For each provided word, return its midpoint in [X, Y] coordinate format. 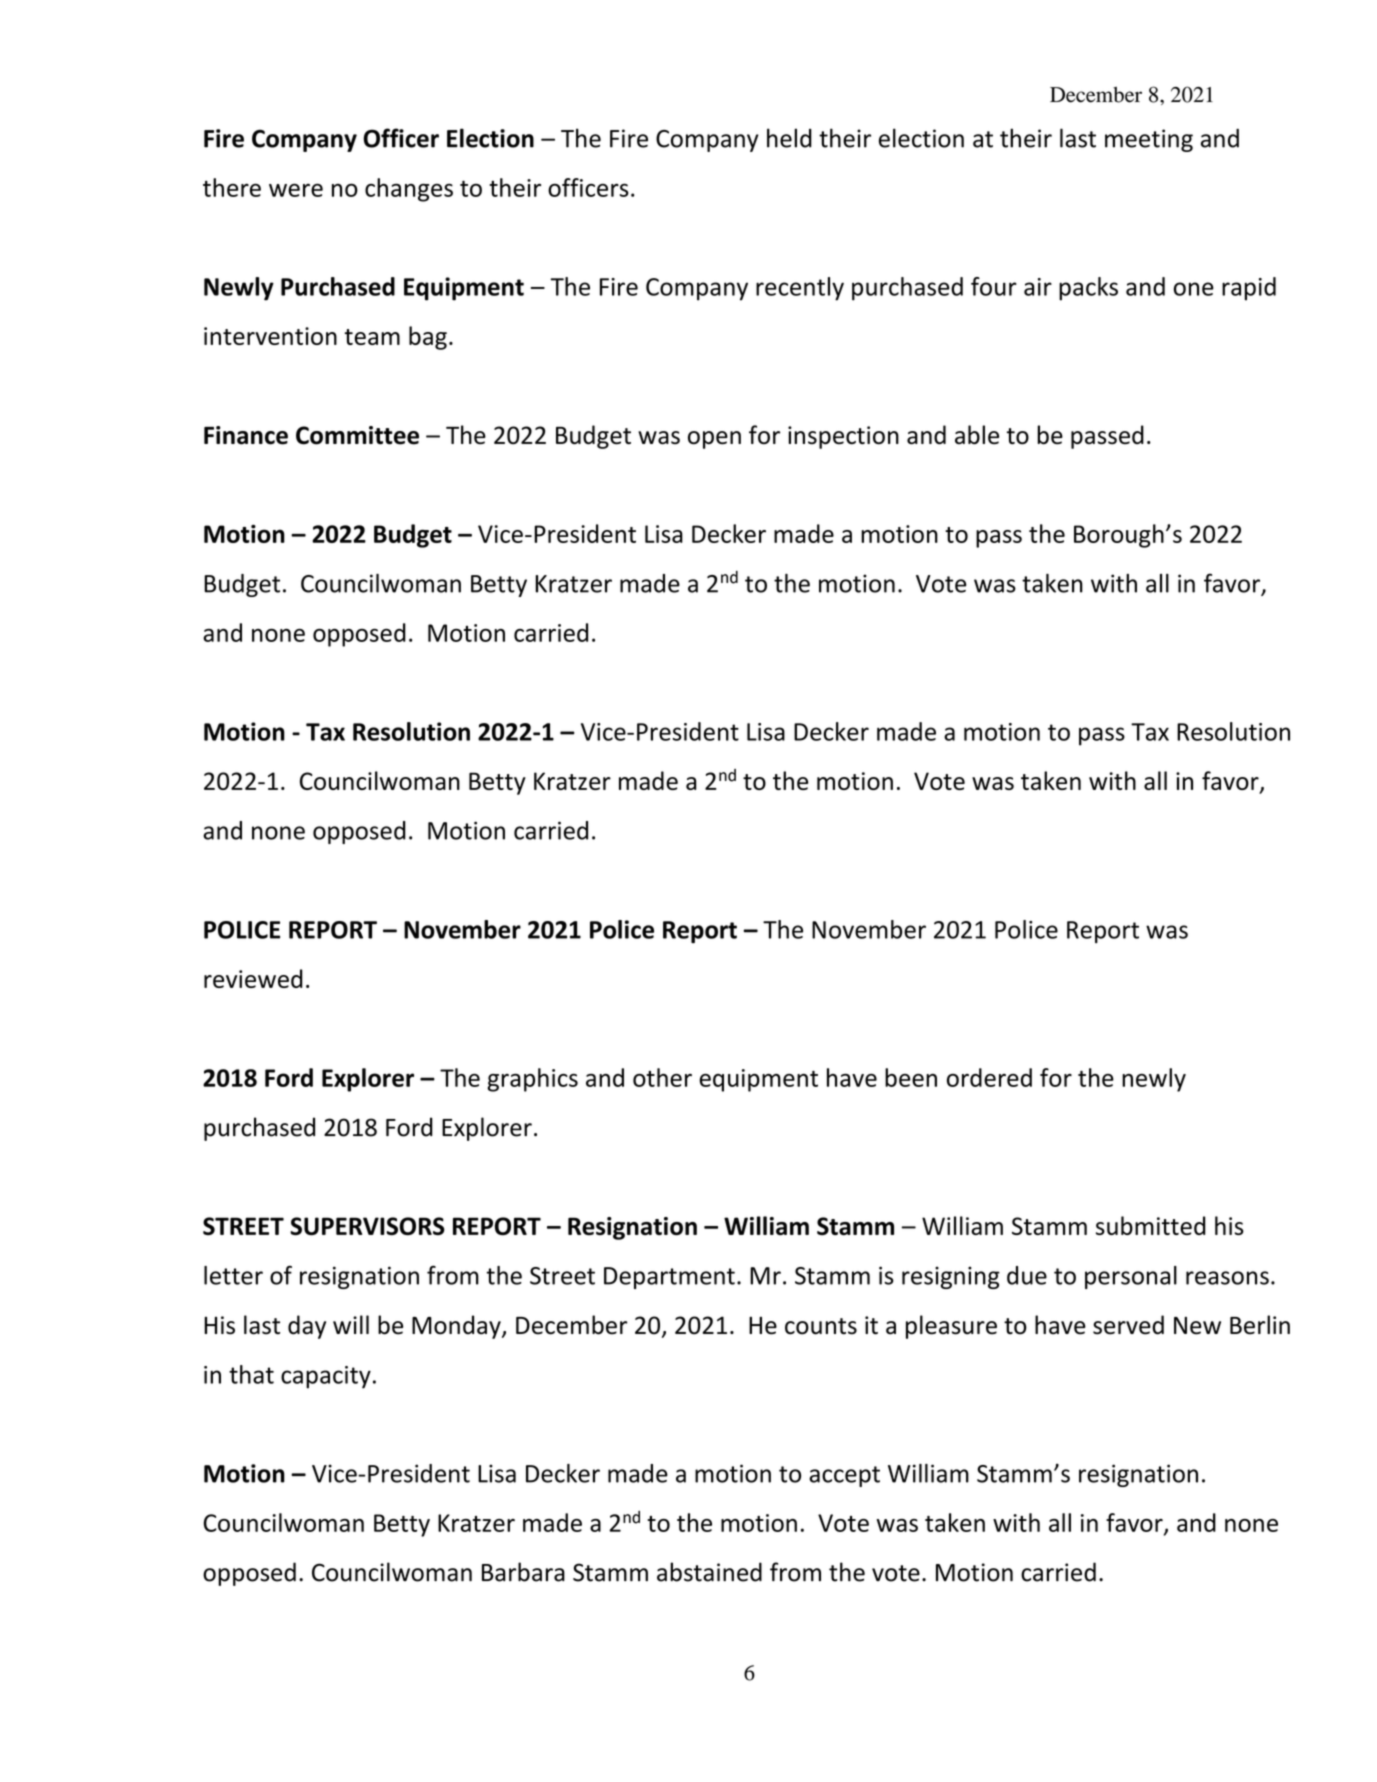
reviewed [253, 978]
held [789, 138]
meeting [1149, 140]
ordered [989, 1077]
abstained [709, 1572]
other [662, 1077]
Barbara [523, 1572]
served [1128, 1325]
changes [409, 190]
